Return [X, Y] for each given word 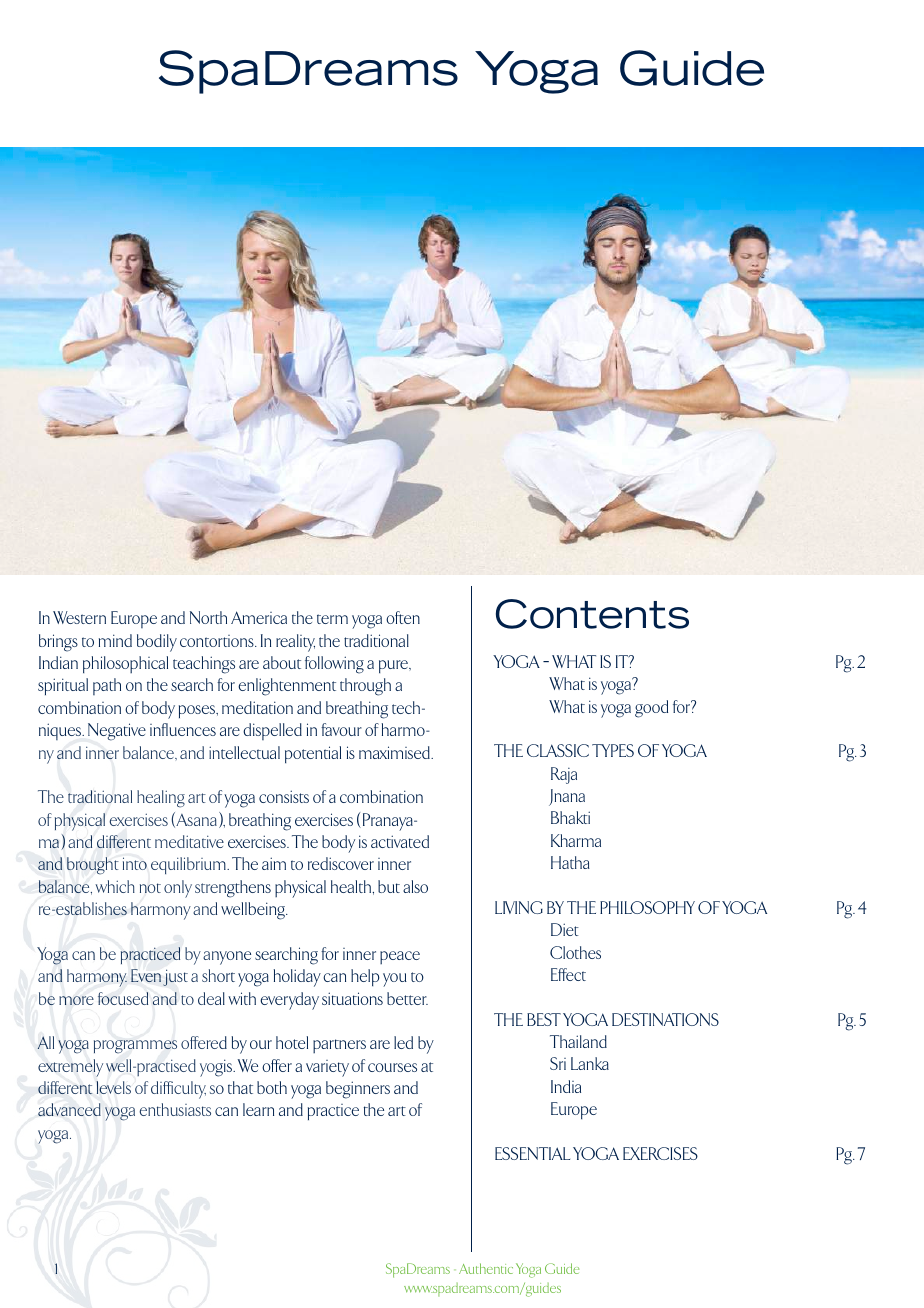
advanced [69, 1109]
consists [284, 796]
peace [400, 957]
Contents [592, 614]
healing [161, 799]
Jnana [567, 797]
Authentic [486, 1268]
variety [327, 1068]
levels [113, 1087]
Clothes [575, 952]
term [332, 619]
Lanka [590, 1063]
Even [146, 975]
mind [115, 640]
